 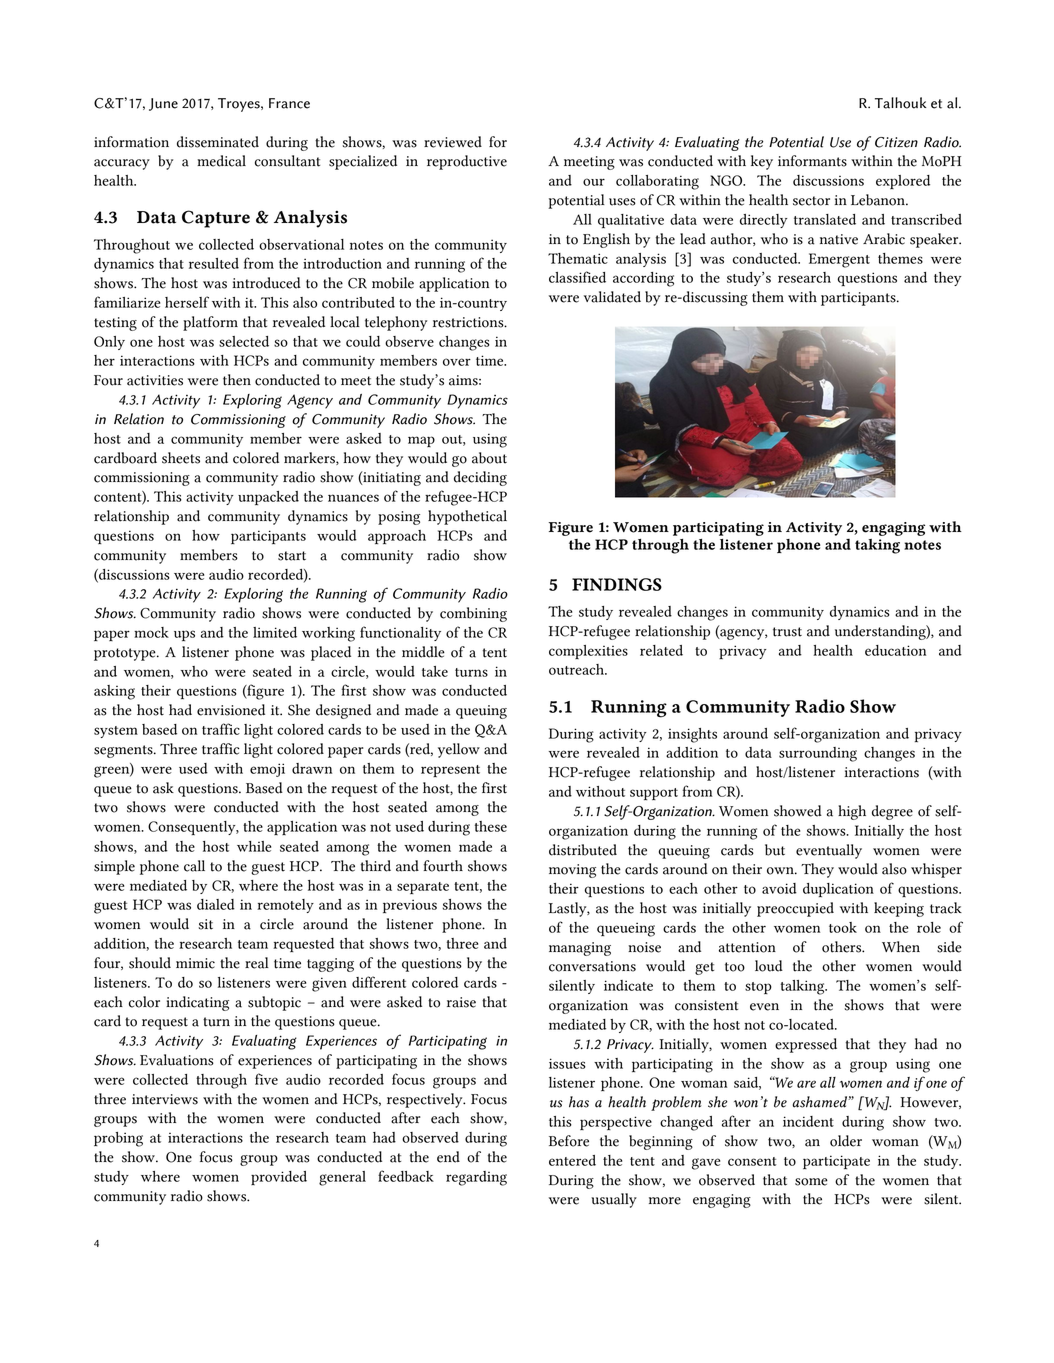 I want to click on provided, so click(x=279, y=1178).
